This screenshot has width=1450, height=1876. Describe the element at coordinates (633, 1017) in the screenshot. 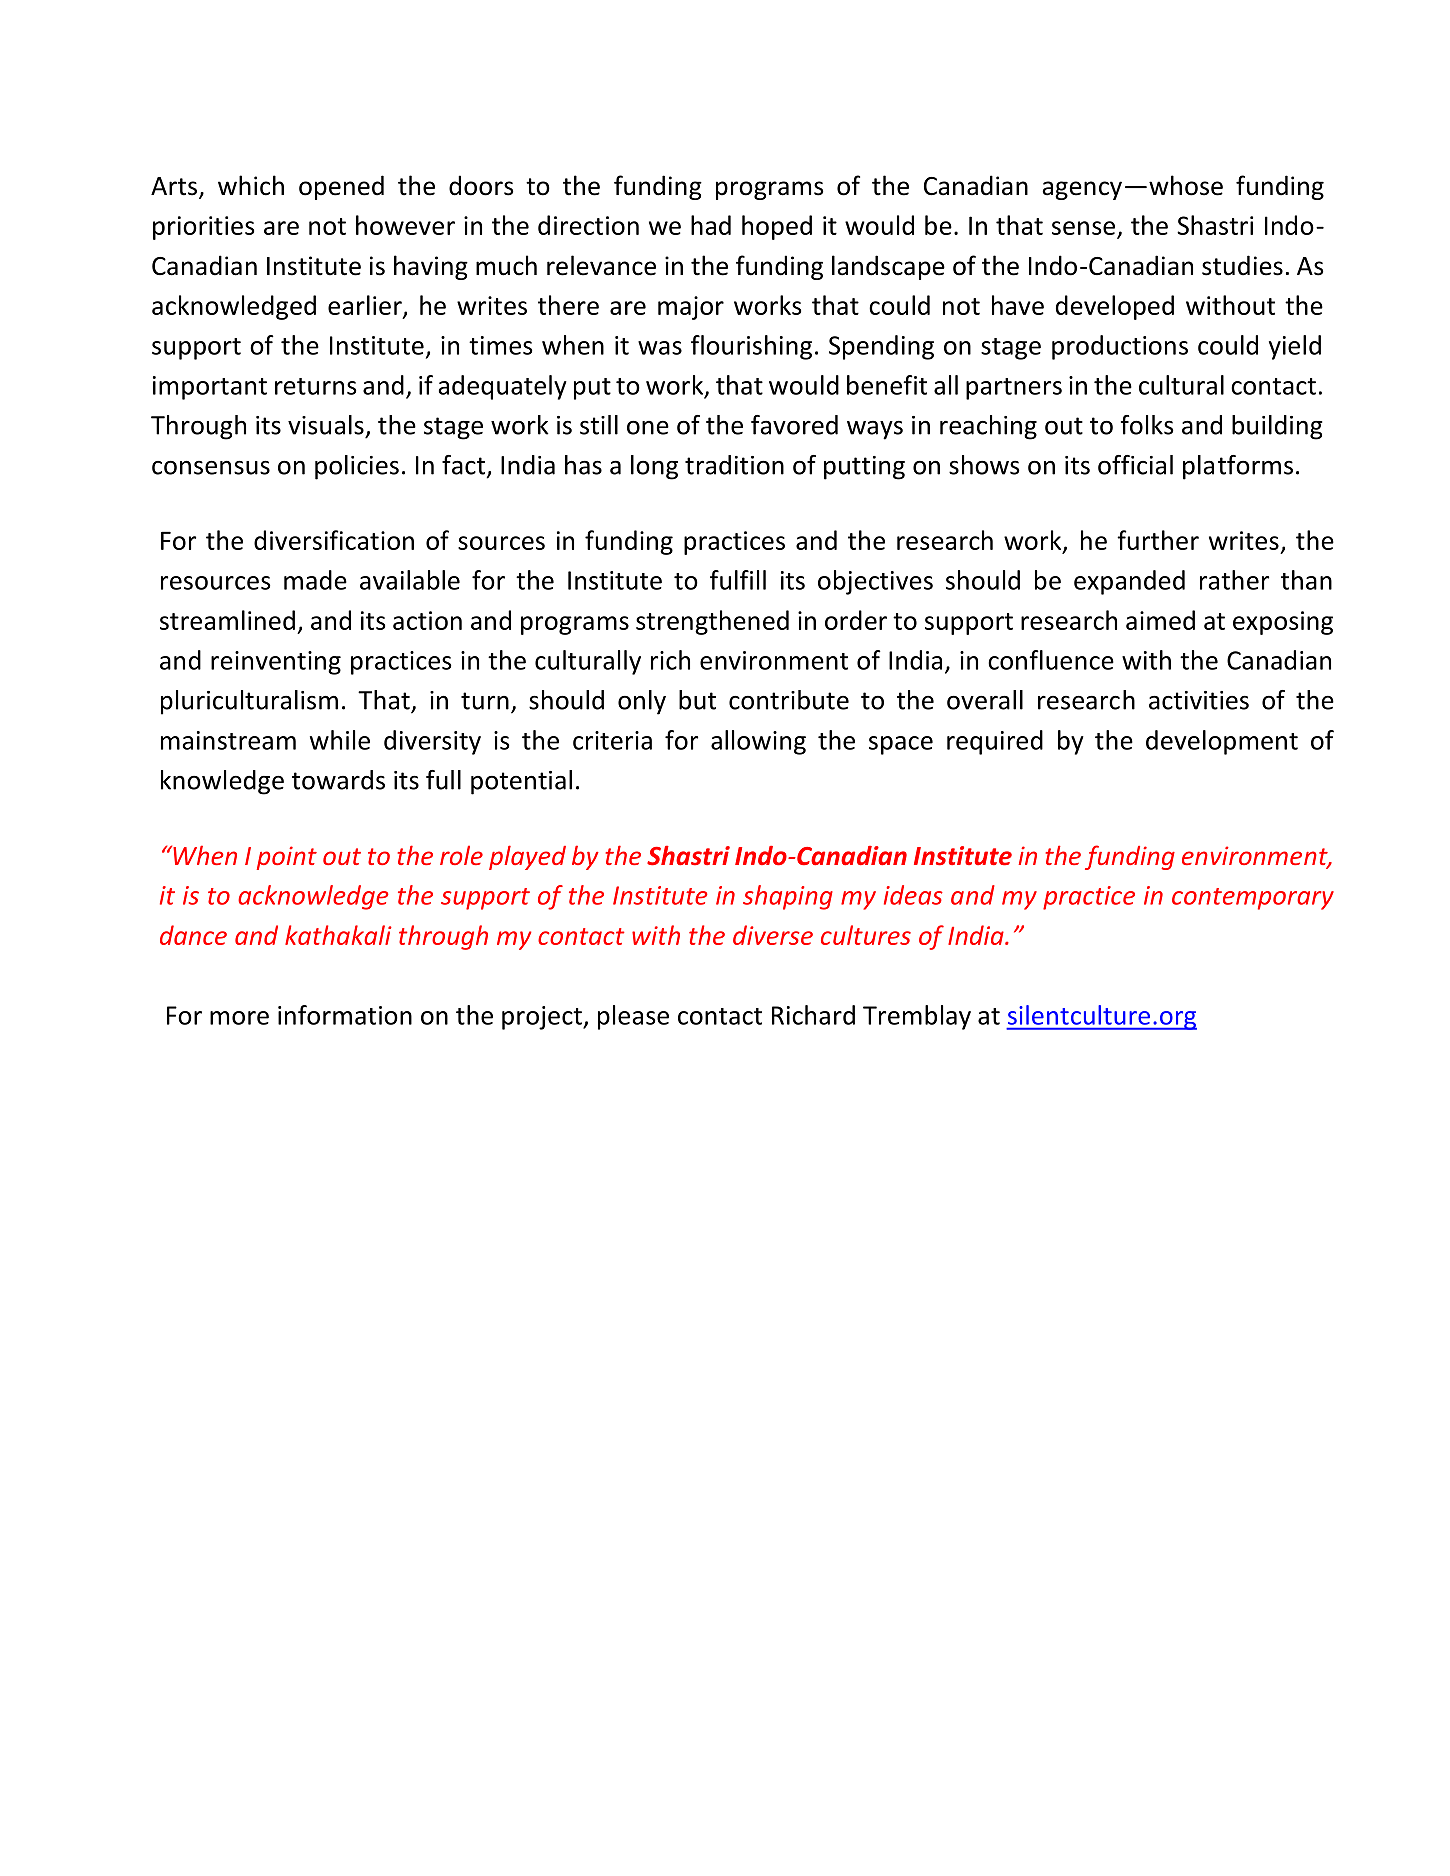

I see `please` at that location.
